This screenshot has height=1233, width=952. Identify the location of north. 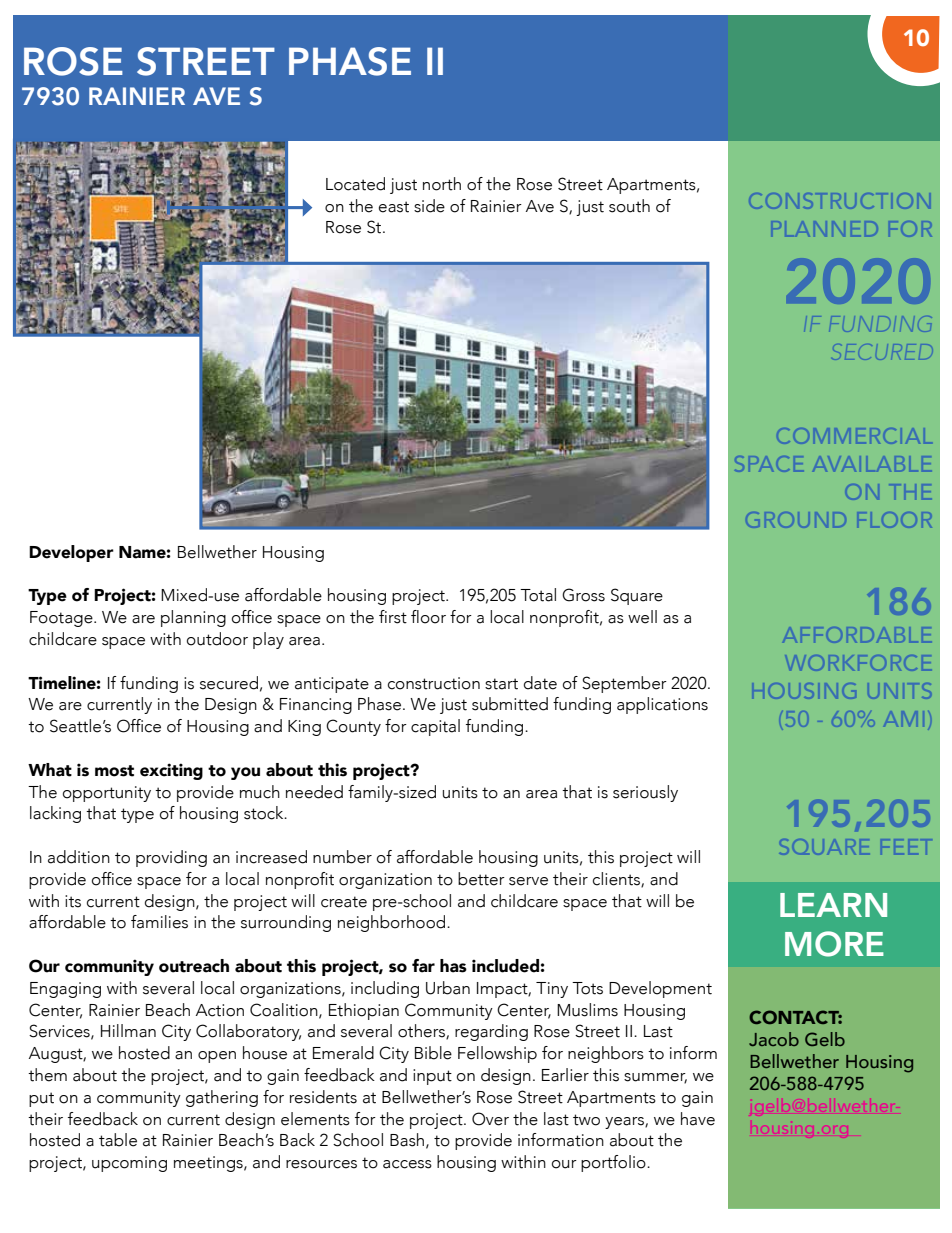
(442, 184).
